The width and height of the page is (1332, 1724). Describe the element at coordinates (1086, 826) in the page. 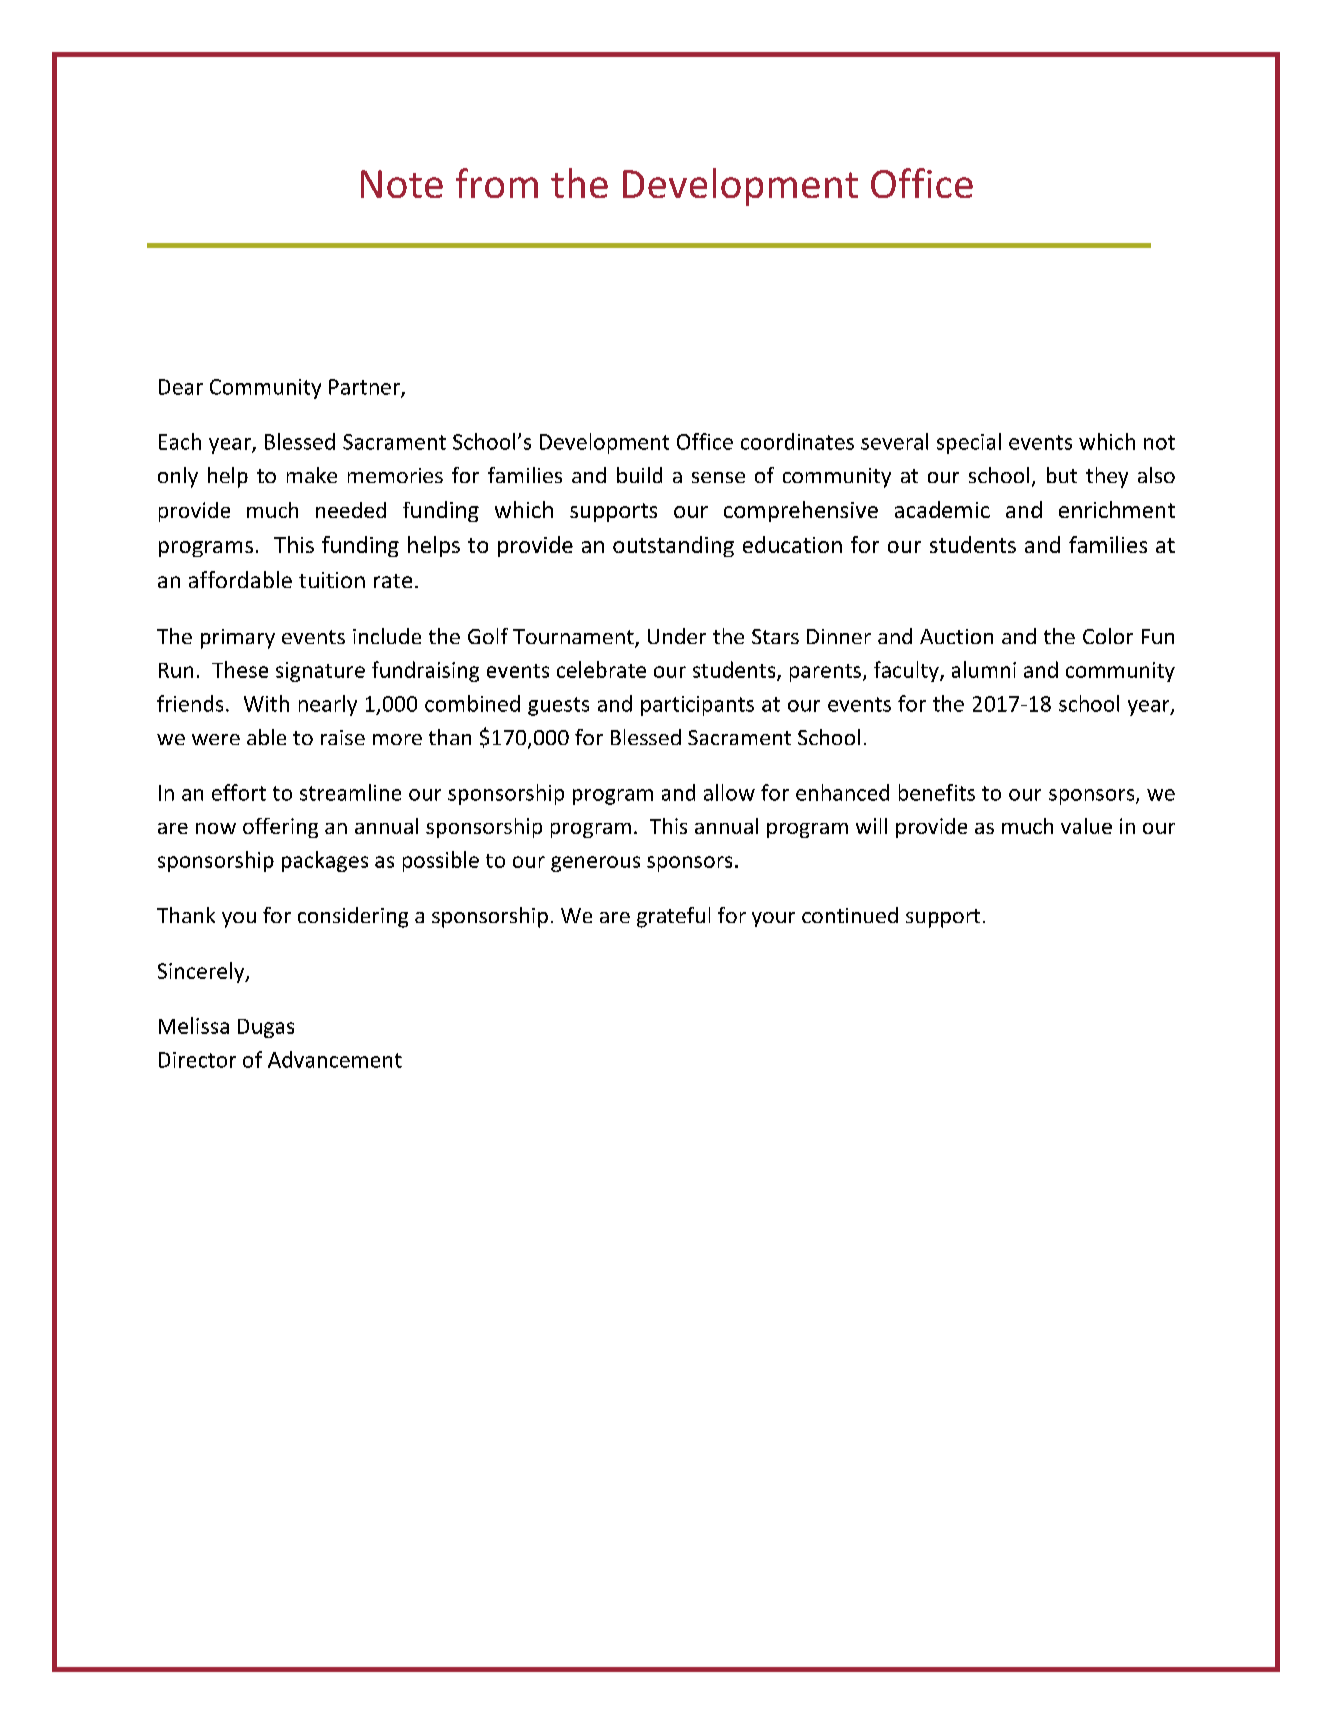

I see `value` at that location.
